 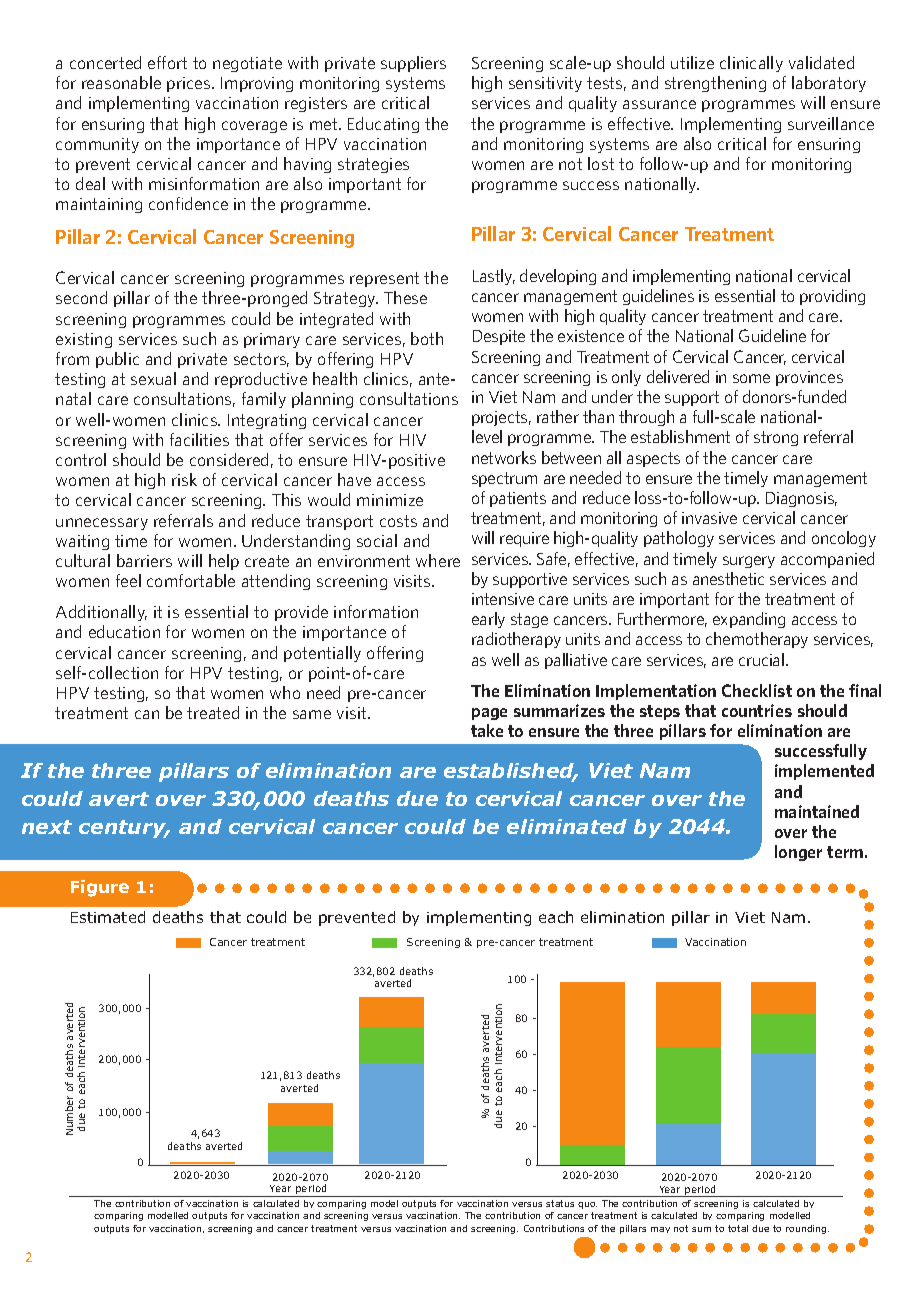 I want to click on early, so click(x=488, y=620).
